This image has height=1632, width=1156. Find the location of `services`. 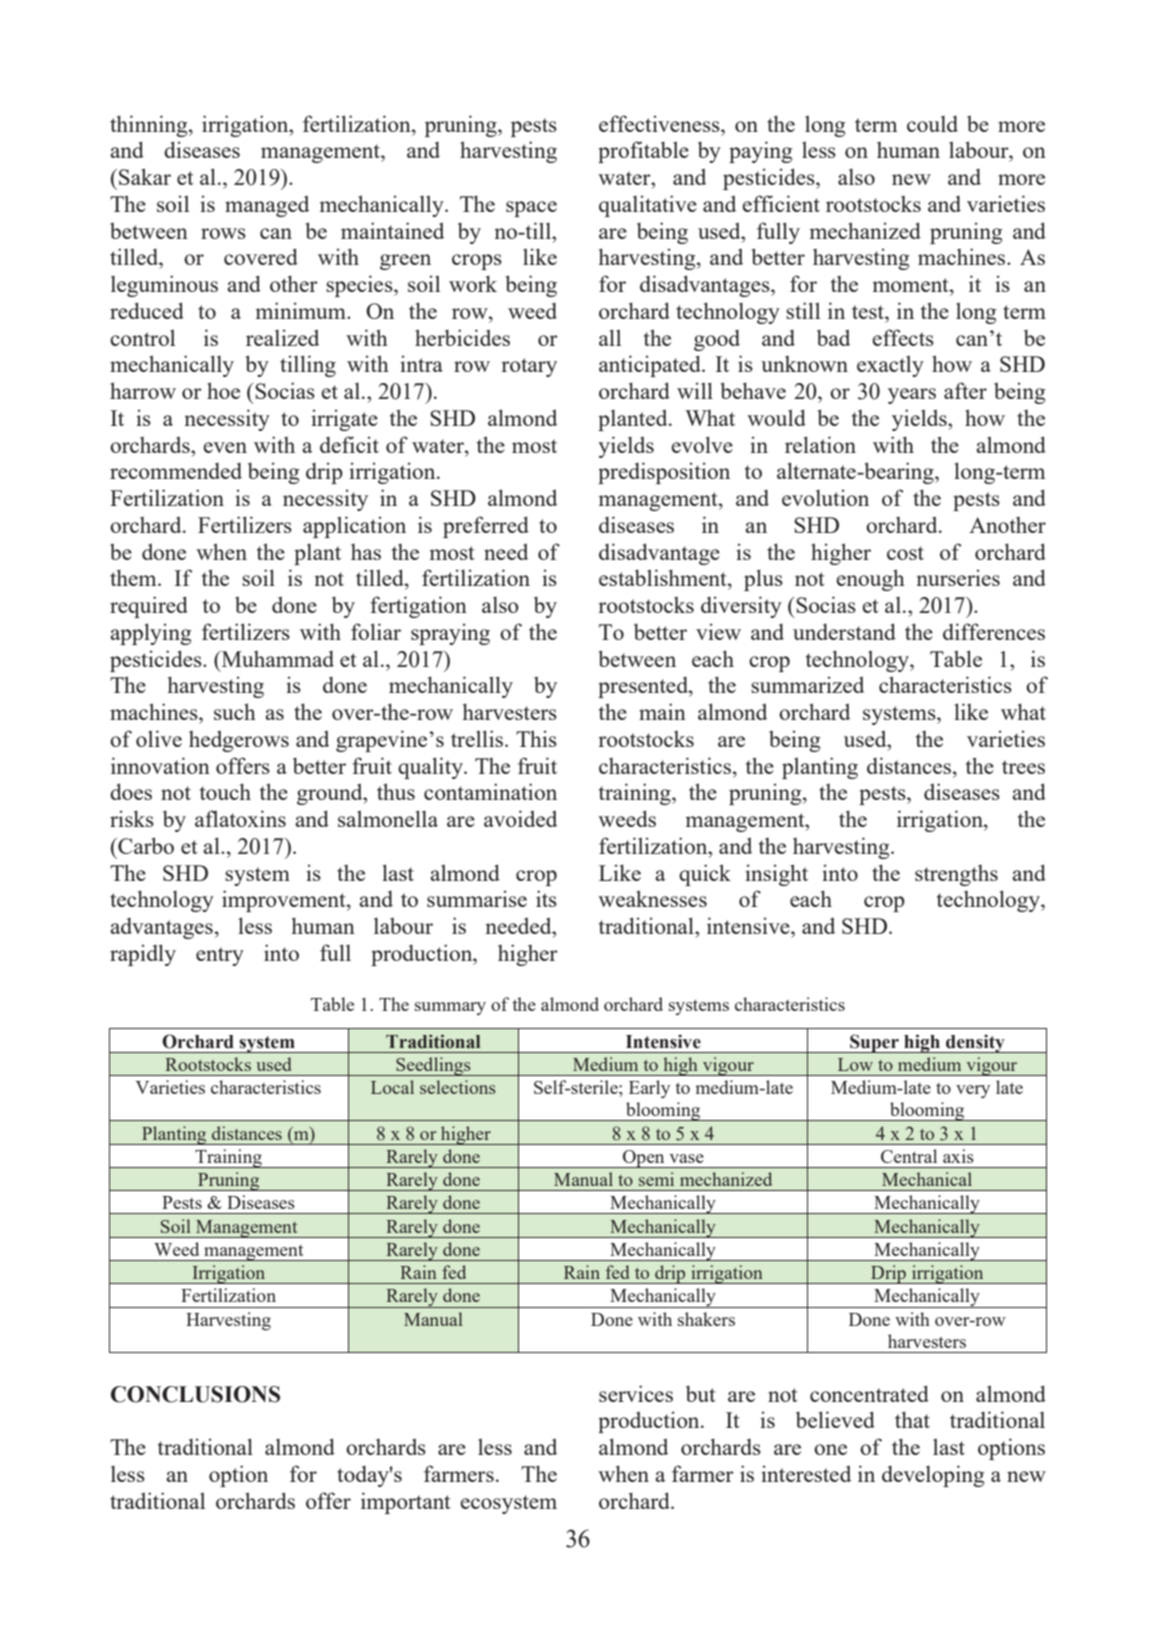

services is located at coordinates (636, 1393).
